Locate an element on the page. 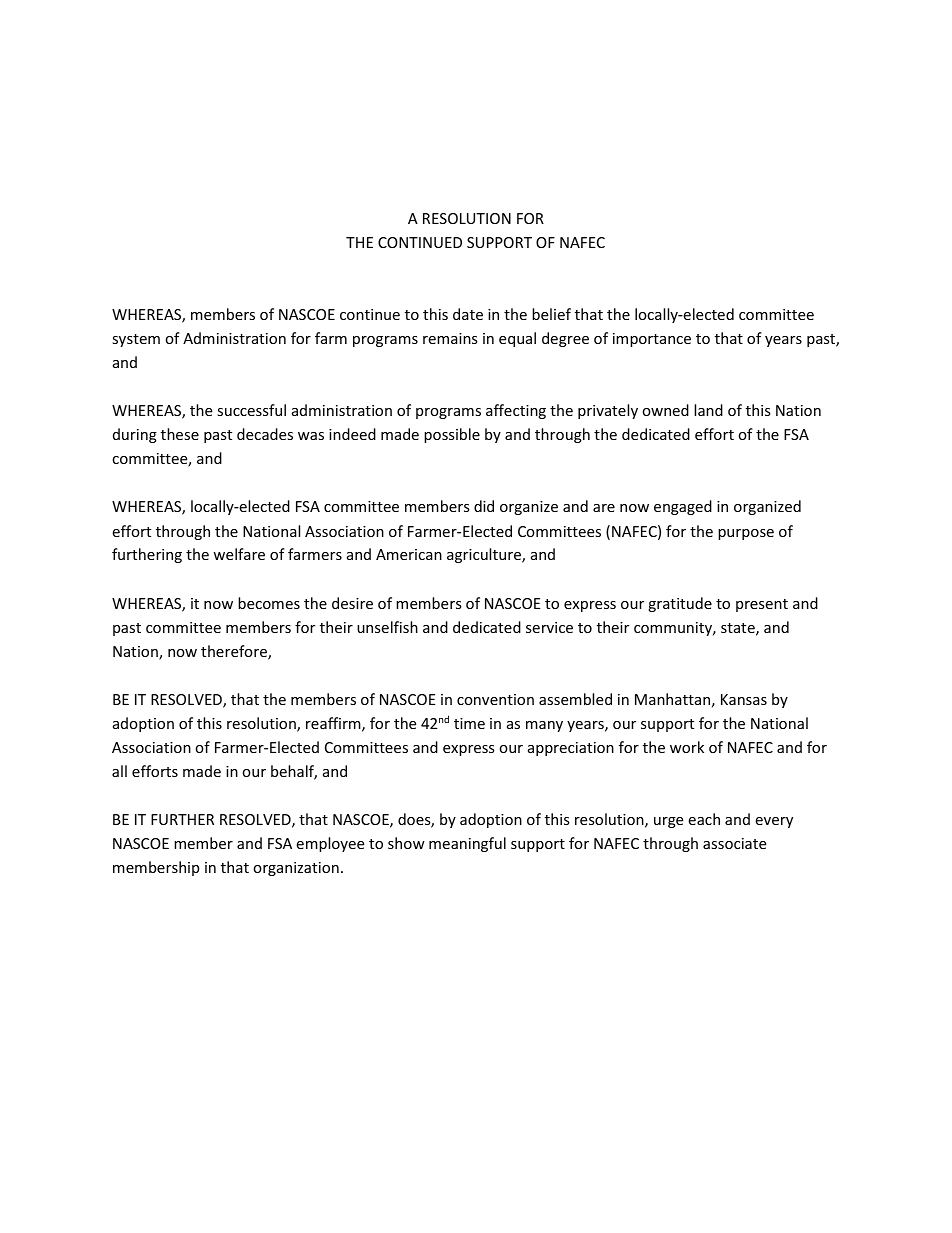 Image resolution: width=952 pixels, height=1233 pixels. system is located at coordinates (136, 340).
